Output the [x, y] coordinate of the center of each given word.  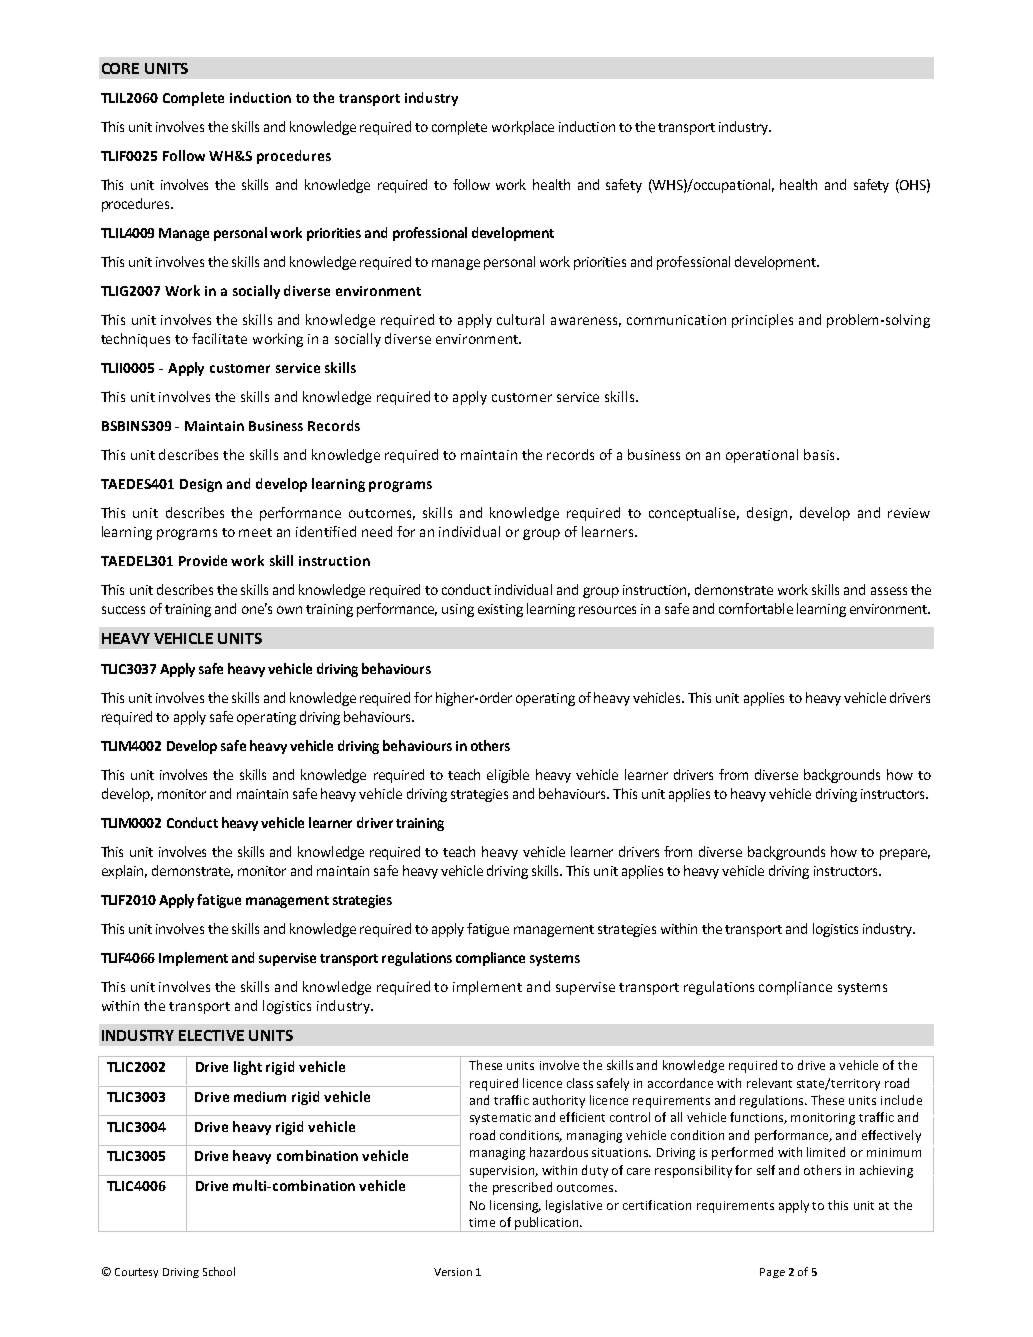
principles [762, 321]
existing [500, 610]
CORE [120, 68]
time [482, 1222]
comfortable [756, 608]
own [289, 610]
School [219, 1271]
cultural [520, 319]
